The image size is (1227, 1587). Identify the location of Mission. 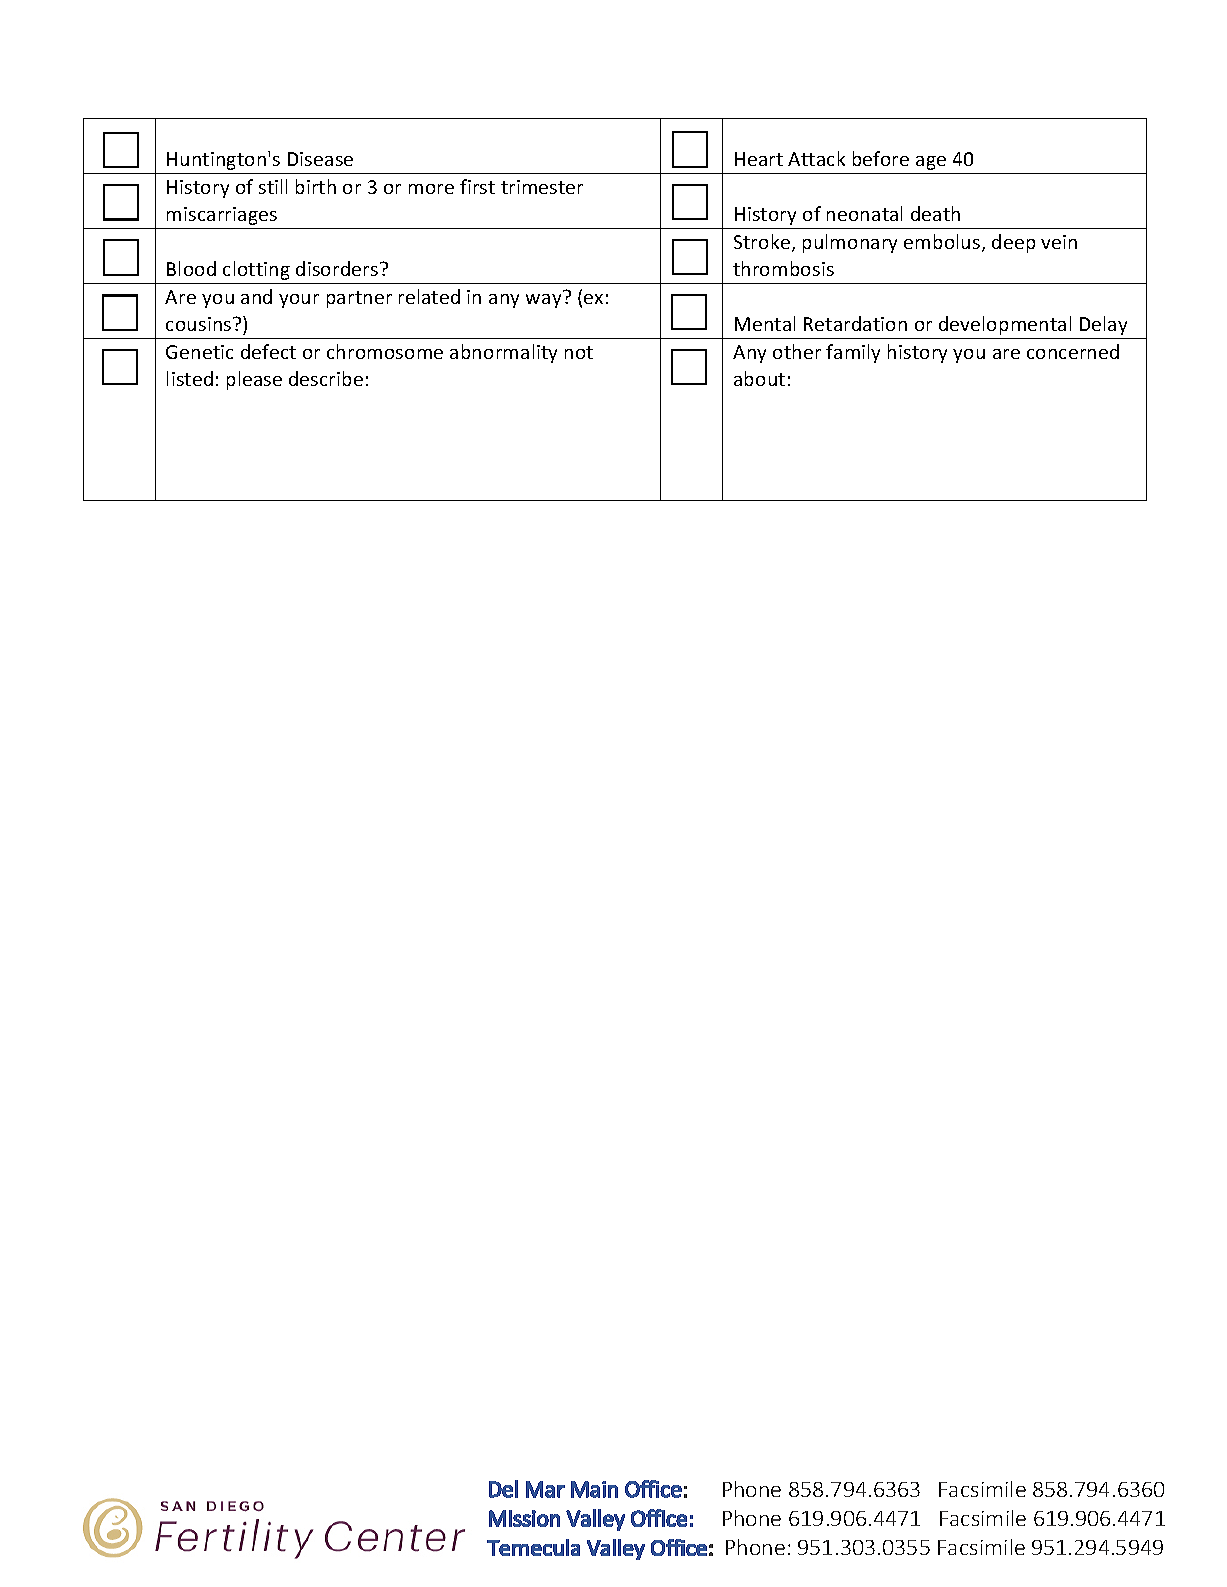
(524, 1518).
